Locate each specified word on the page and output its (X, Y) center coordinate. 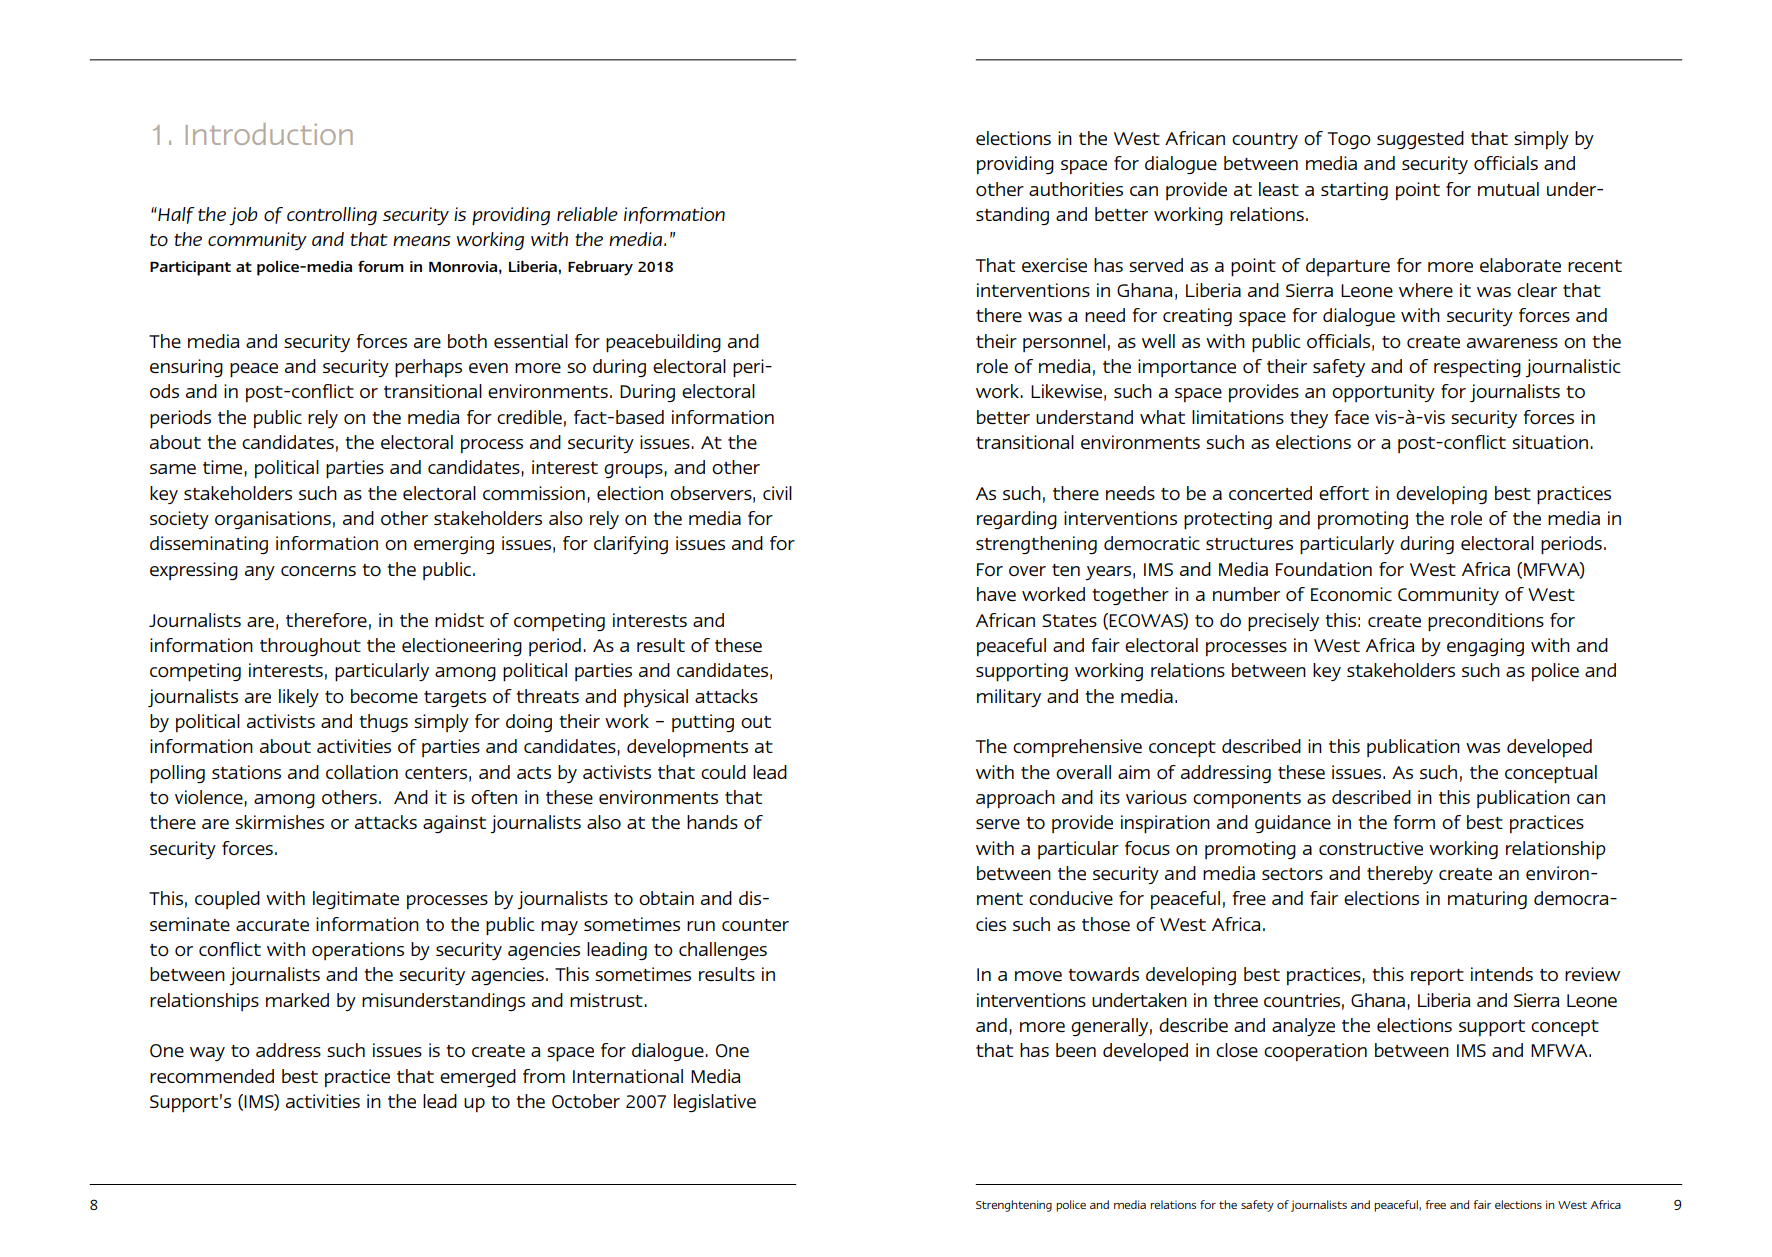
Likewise (1066, 391)
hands (712, 822)
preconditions (1486, 622)
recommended (212, 1076)
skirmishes (279, 822)
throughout (310, 647)
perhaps (428, 368)
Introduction (269, 134)
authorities (1076, 189)
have (996, 594)
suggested (1420, 140)
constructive (1371, 848)
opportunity (1383, 393)
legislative (715, 1103)
